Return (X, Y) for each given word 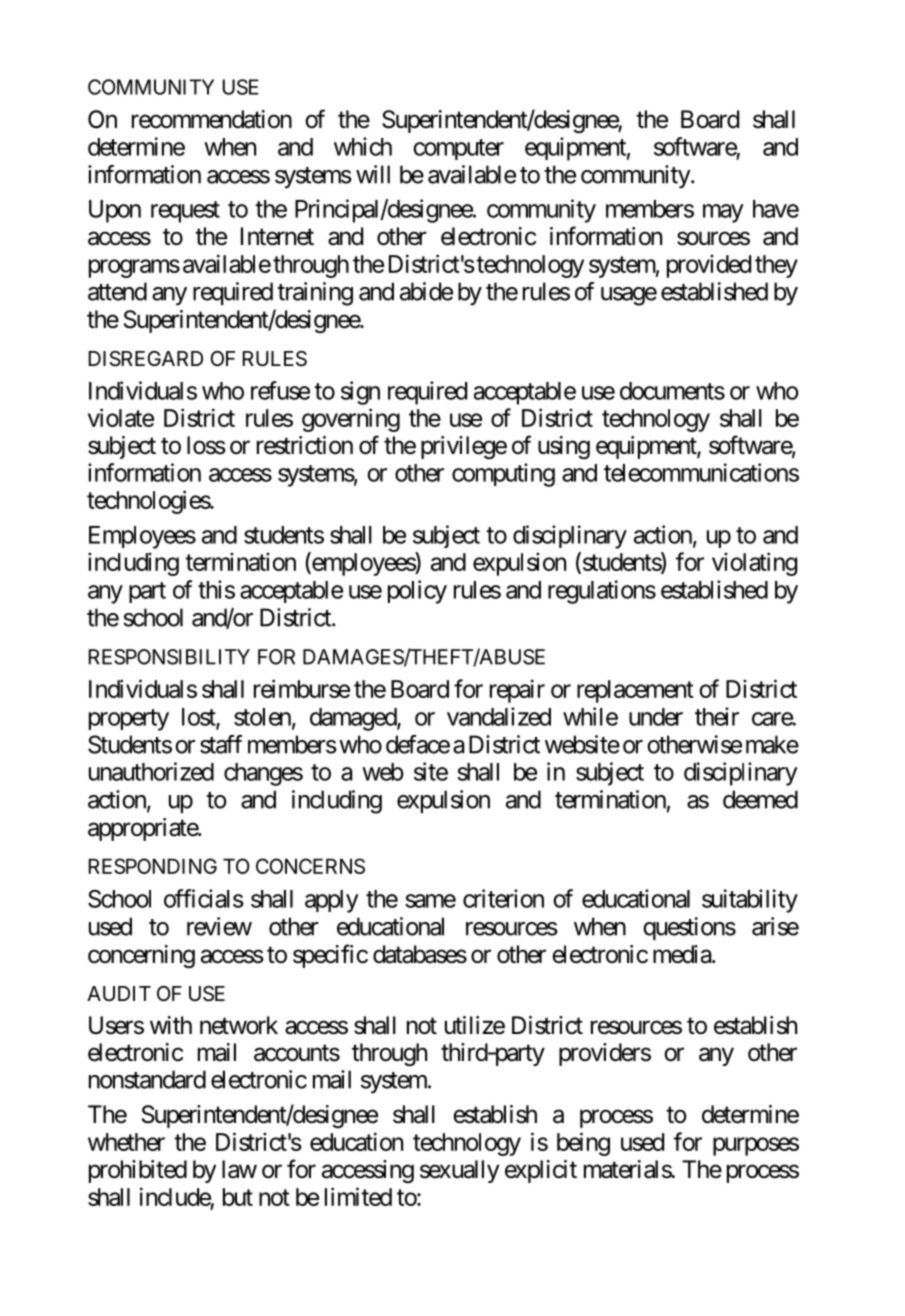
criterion (503, 898)
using (564, 447)
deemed (760, 799)
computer (458, 149)
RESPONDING (153, 866)
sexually (459, 1171)
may (723, 213)
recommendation (212, 119)
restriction (305, 445)
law (239, 1169)
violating (754, 564)
